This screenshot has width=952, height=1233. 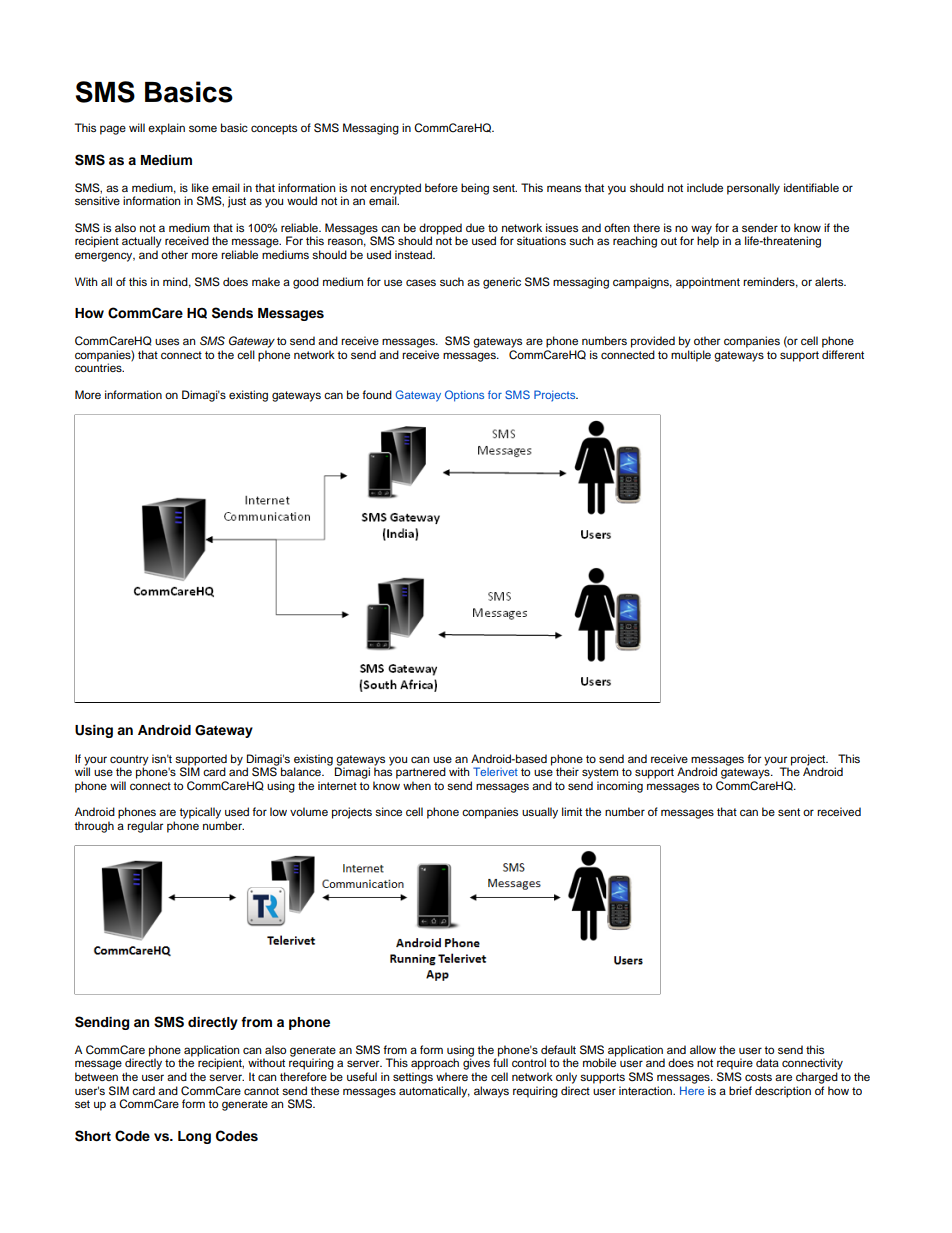 What do you see at coordinates (302, 771) in the screenshot?
I see `balance` at bounding box center [302, 771].
